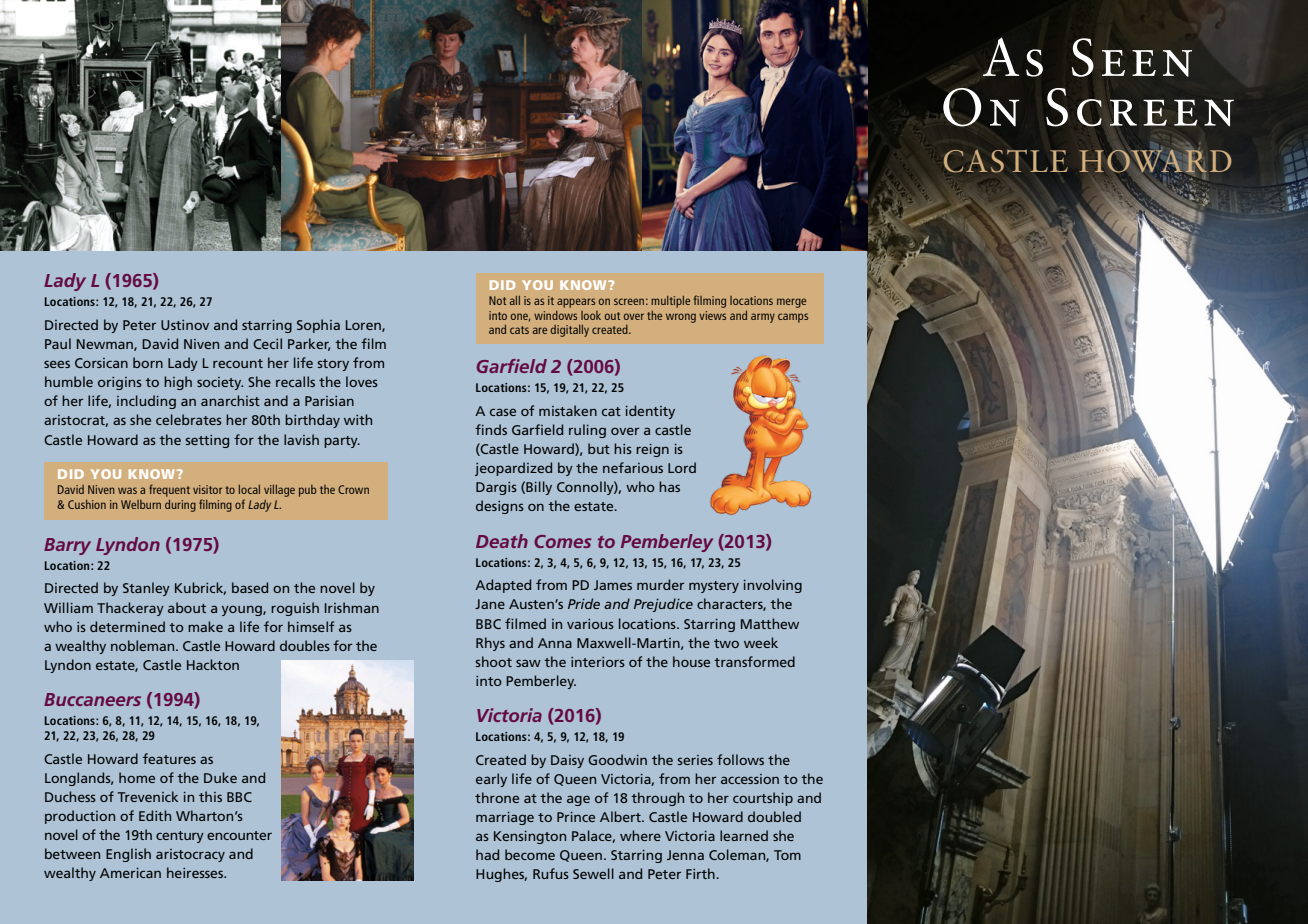 The width and height of the screenshot is (1308, 924). I want to click on merge, so click(791, 303).
